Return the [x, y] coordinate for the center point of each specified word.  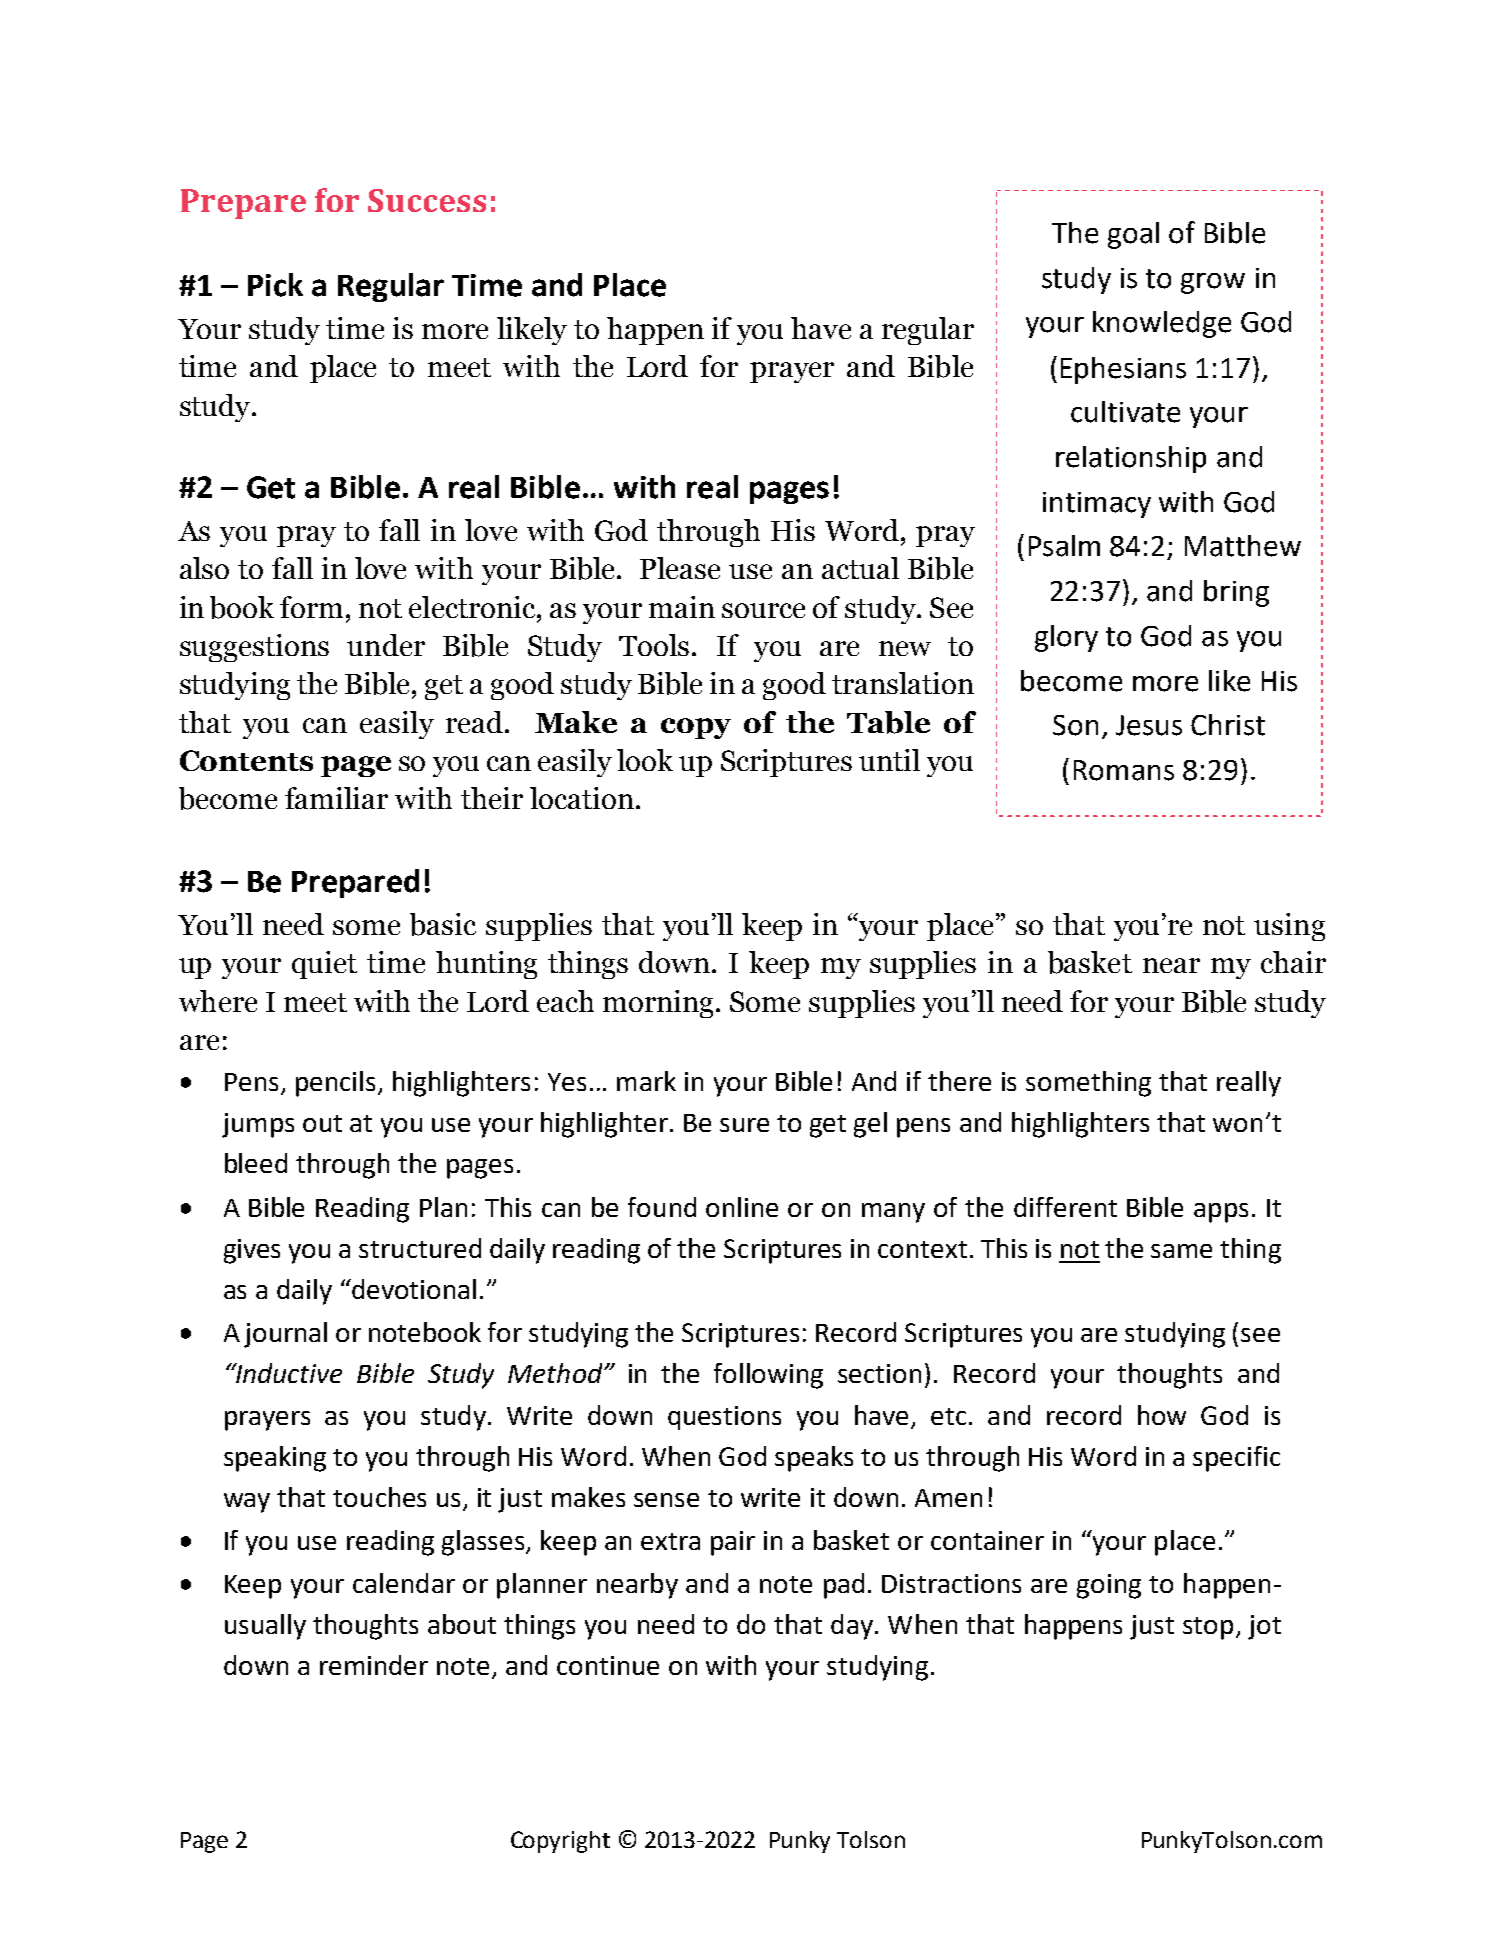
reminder [374, 1665]
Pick [275, 285]
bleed [256, 1163]
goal [1133, 235]
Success [427, 200]
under [386, 645]
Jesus [1149, 725]
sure [744, 1125]
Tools [654, 645]
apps [1221, 1213]
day [852, 1627]
